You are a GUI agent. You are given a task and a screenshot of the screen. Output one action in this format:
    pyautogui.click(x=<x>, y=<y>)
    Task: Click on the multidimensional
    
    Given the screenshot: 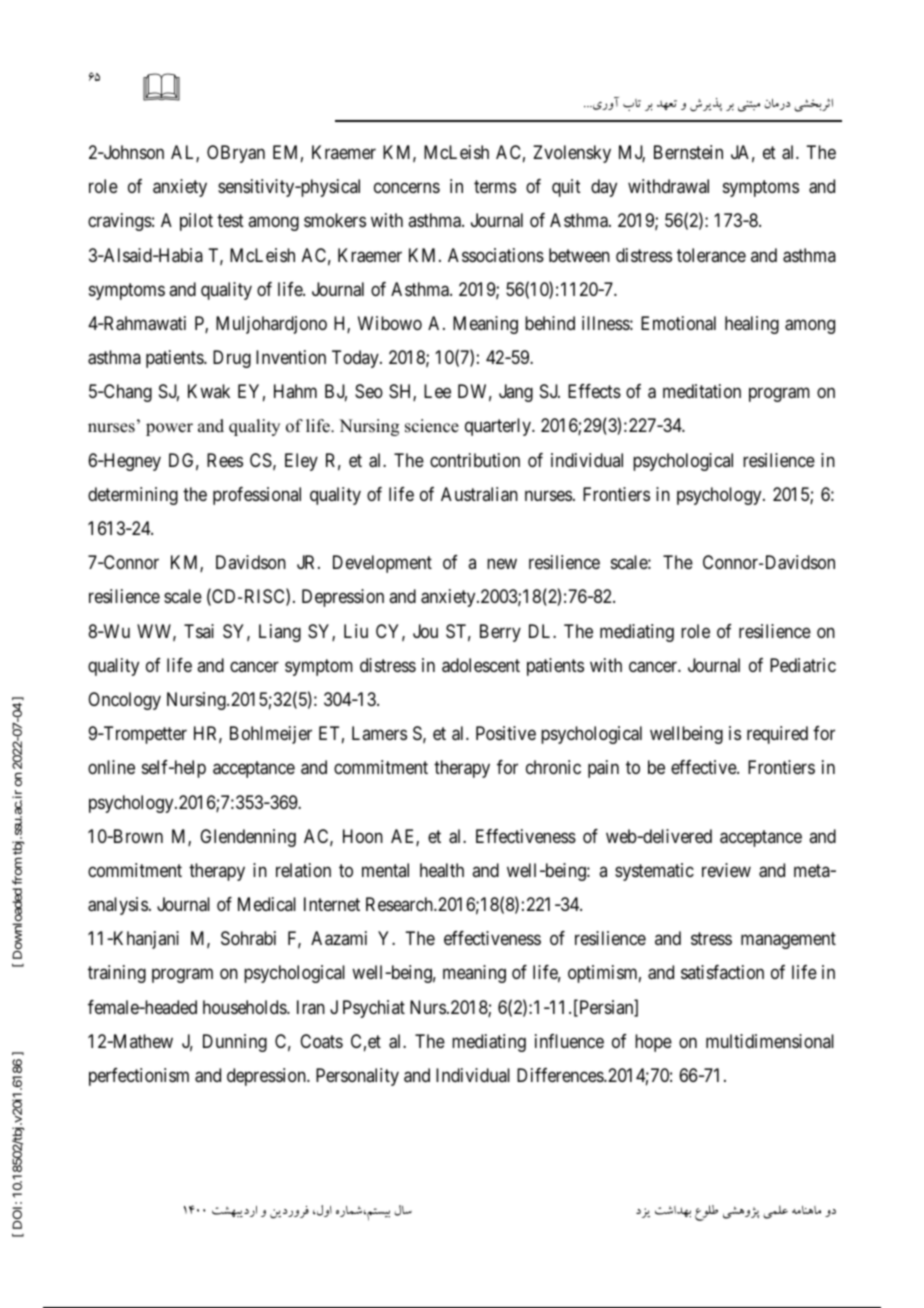 What is the action you would take?
    pyautogui.click(x=770, y=1041)
